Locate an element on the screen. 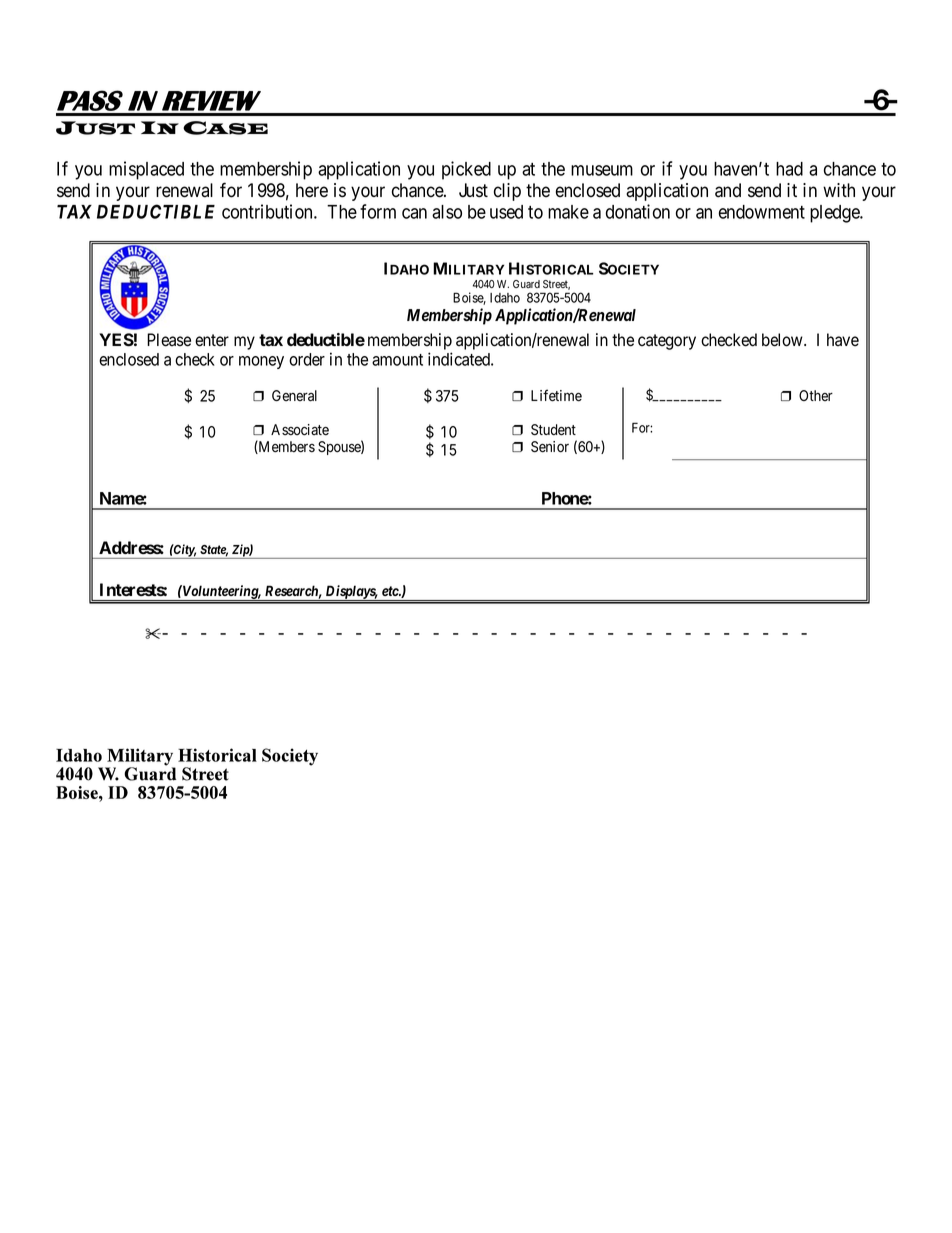  Senior is located at coordinates (550, 447).
